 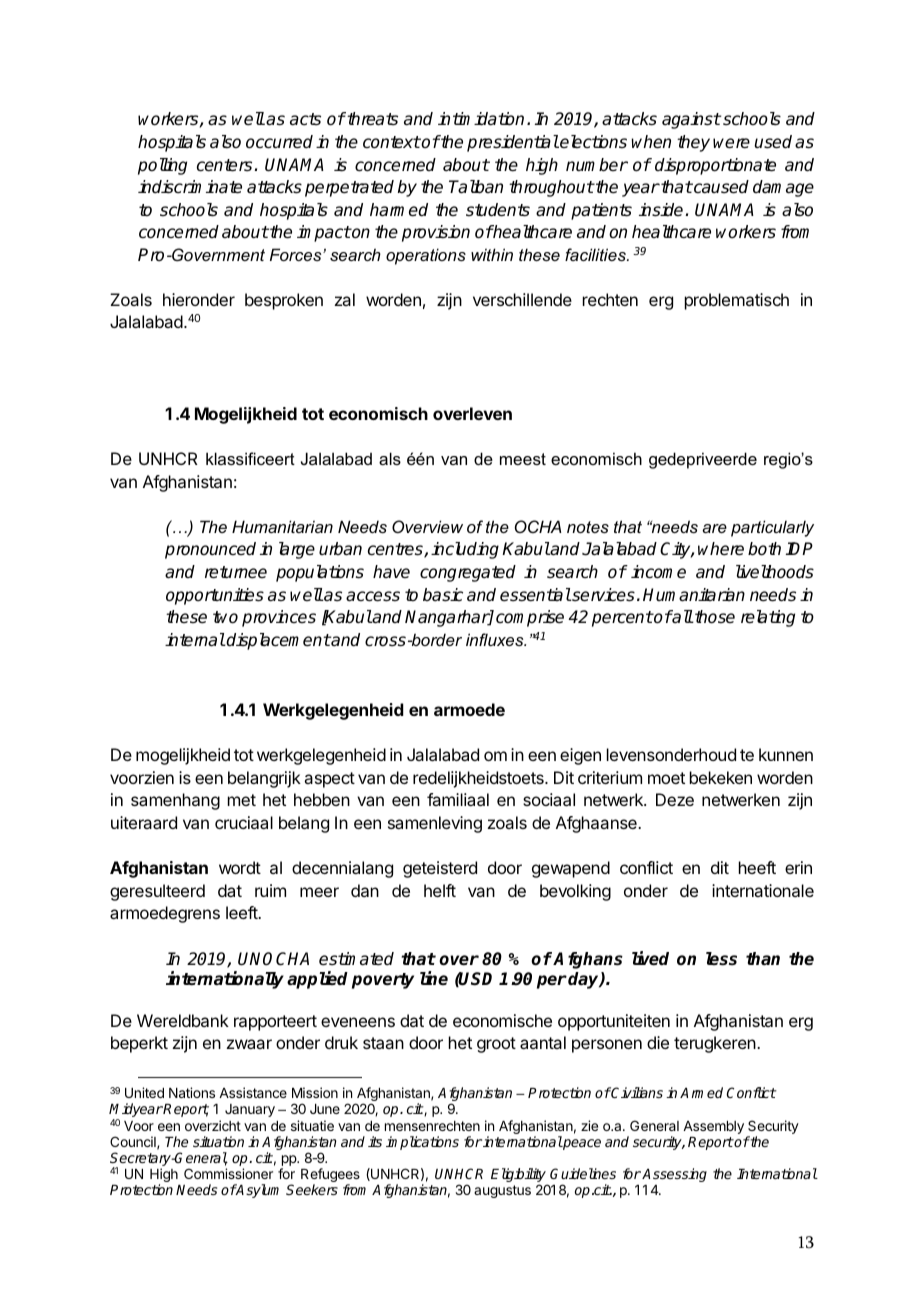 I want to click on disproportionate, so click(x=715, y=166).
